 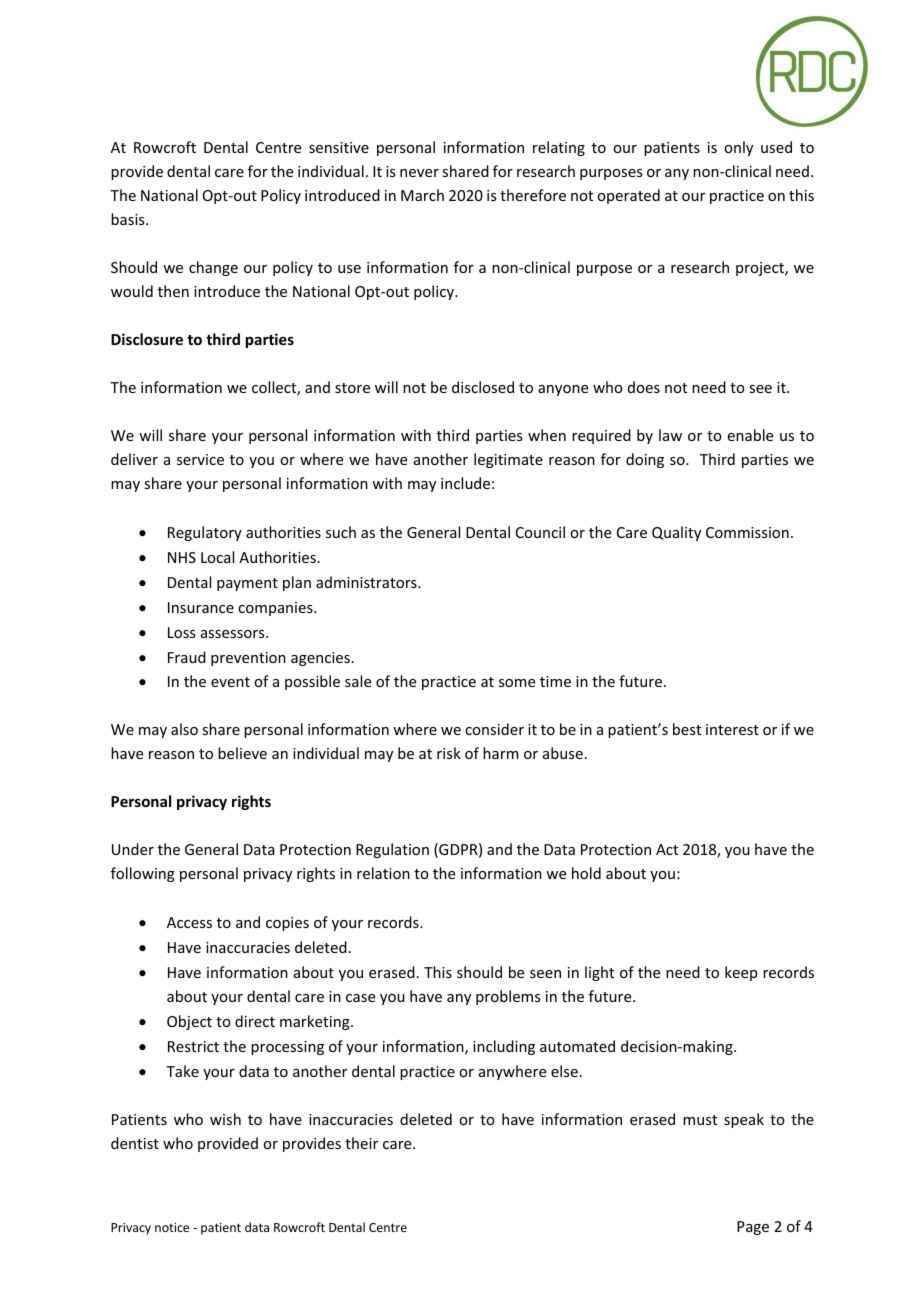 I want to click on their, so click(x=361, y=1143).
